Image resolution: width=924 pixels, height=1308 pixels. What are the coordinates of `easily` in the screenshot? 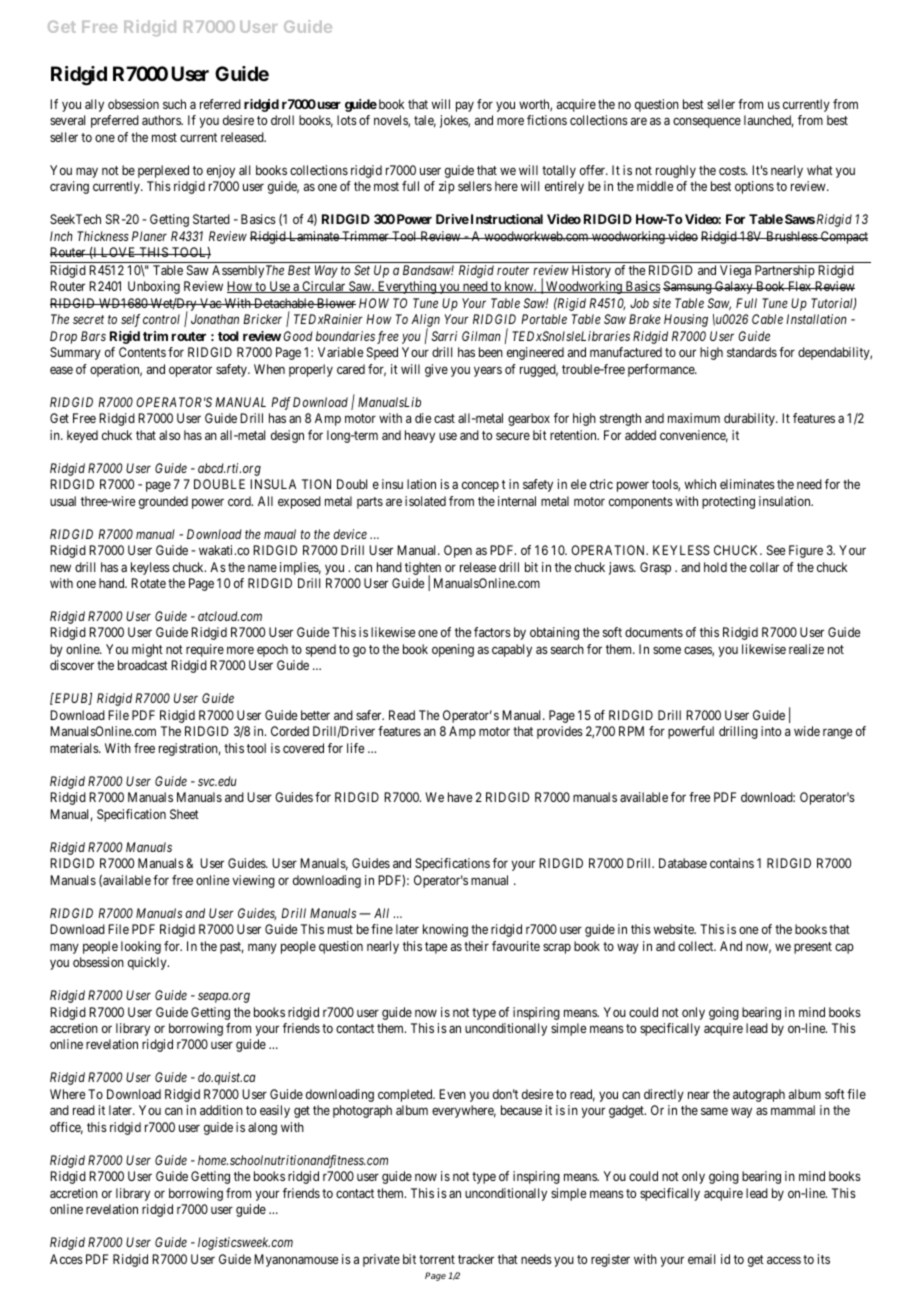 It's located at (275, 1111).
